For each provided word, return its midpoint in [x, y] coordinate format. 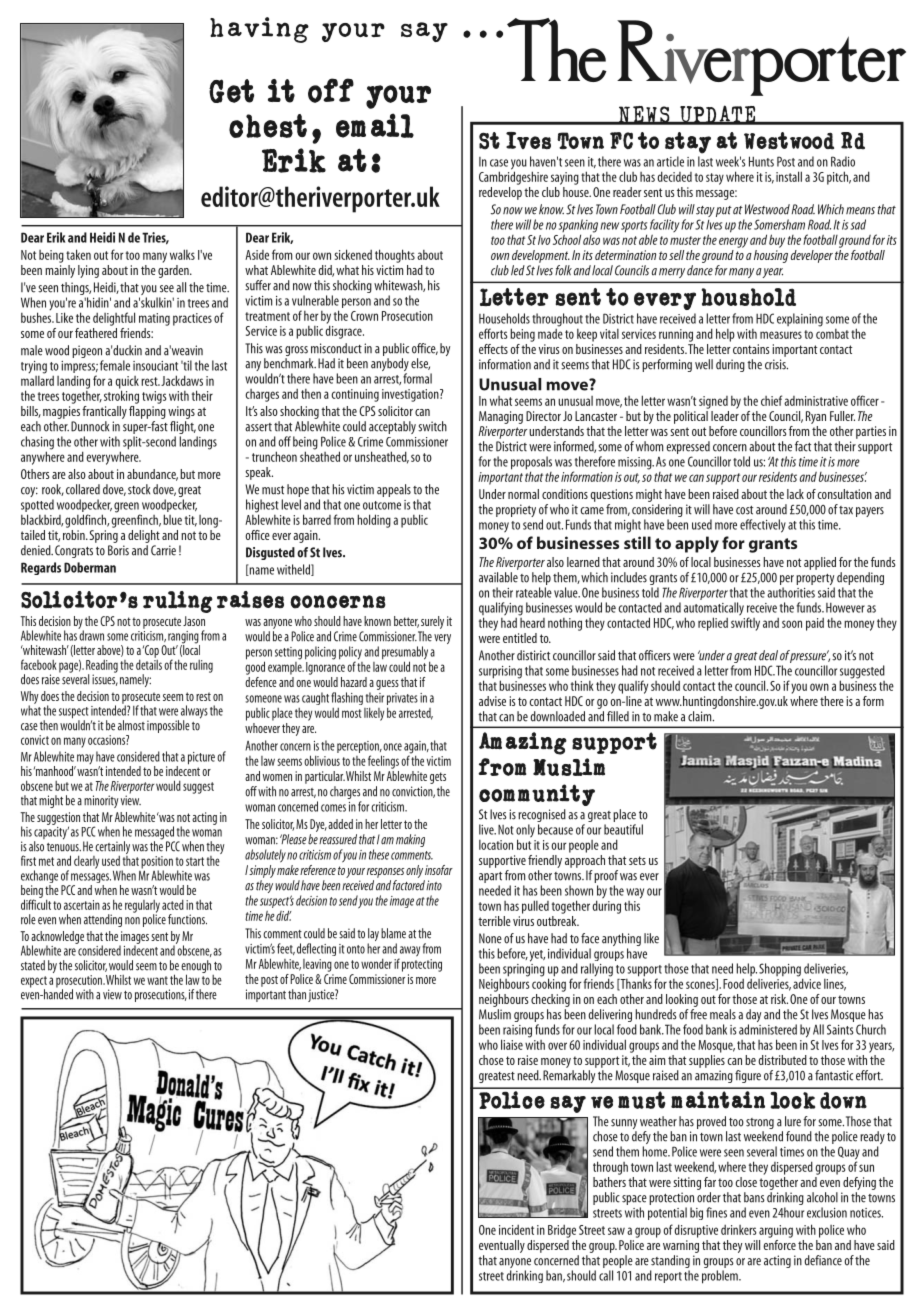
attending [103, 920]
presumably [406, 654]
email [375, 125]
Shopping [781, 971]
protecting [422, 965]
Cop [151, 651]
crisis [776, 364]
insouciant [155, 366]
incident [516, 1230]
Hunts [761, 161]
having [259, 30]
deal [768, 655]
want [157, 980]
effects [493, 349]
